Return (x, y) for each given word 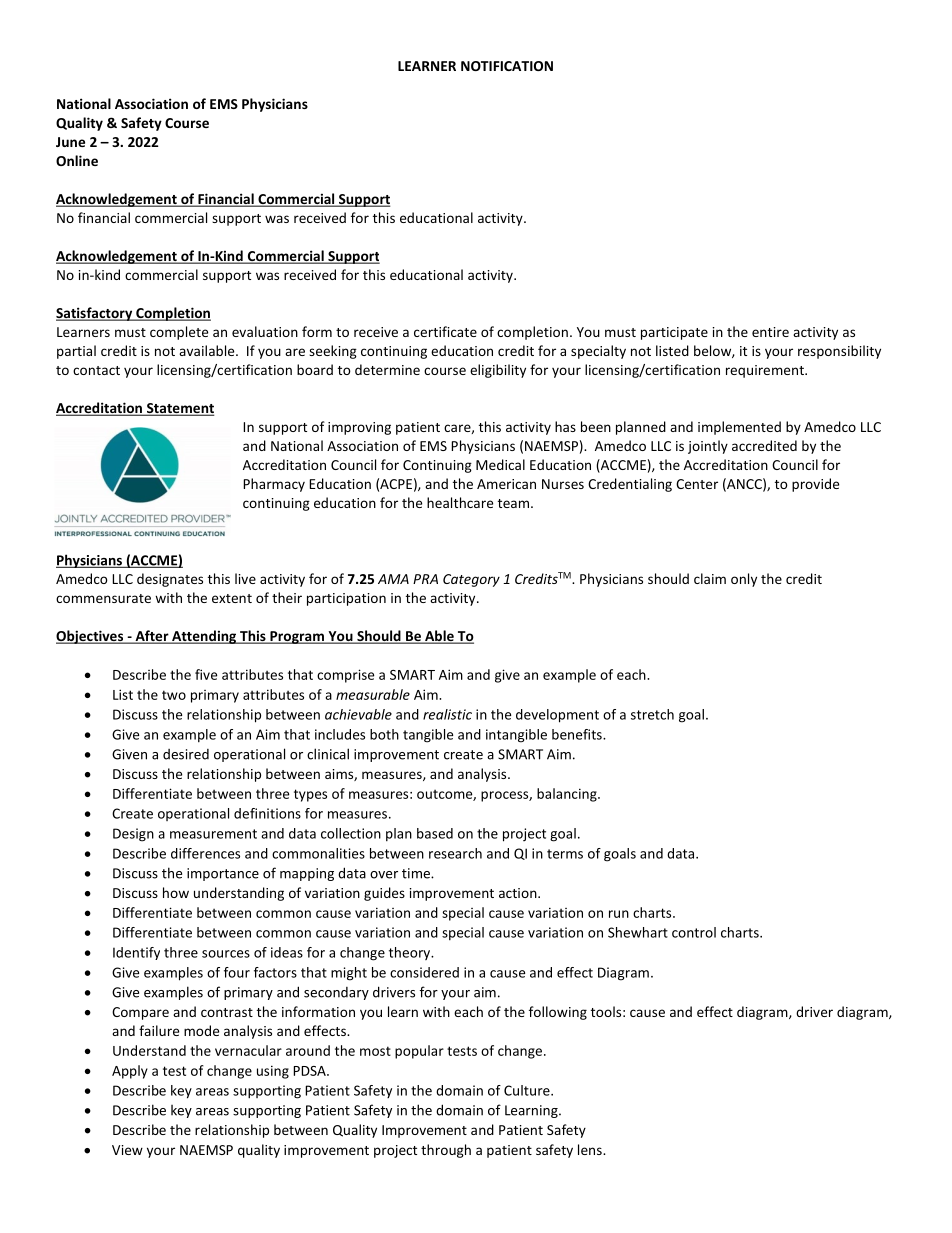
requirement (766, 371)
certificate (445, 331)
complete (179, 333)
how (176, 892)
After (152, 637)
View (127, 1150)
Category (471, 580)
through (446, 1151)
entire (770, 332)
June (70, 142)
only (744, 580)
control (694, 932)
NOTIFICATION (507, 66)
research (455, 853)
